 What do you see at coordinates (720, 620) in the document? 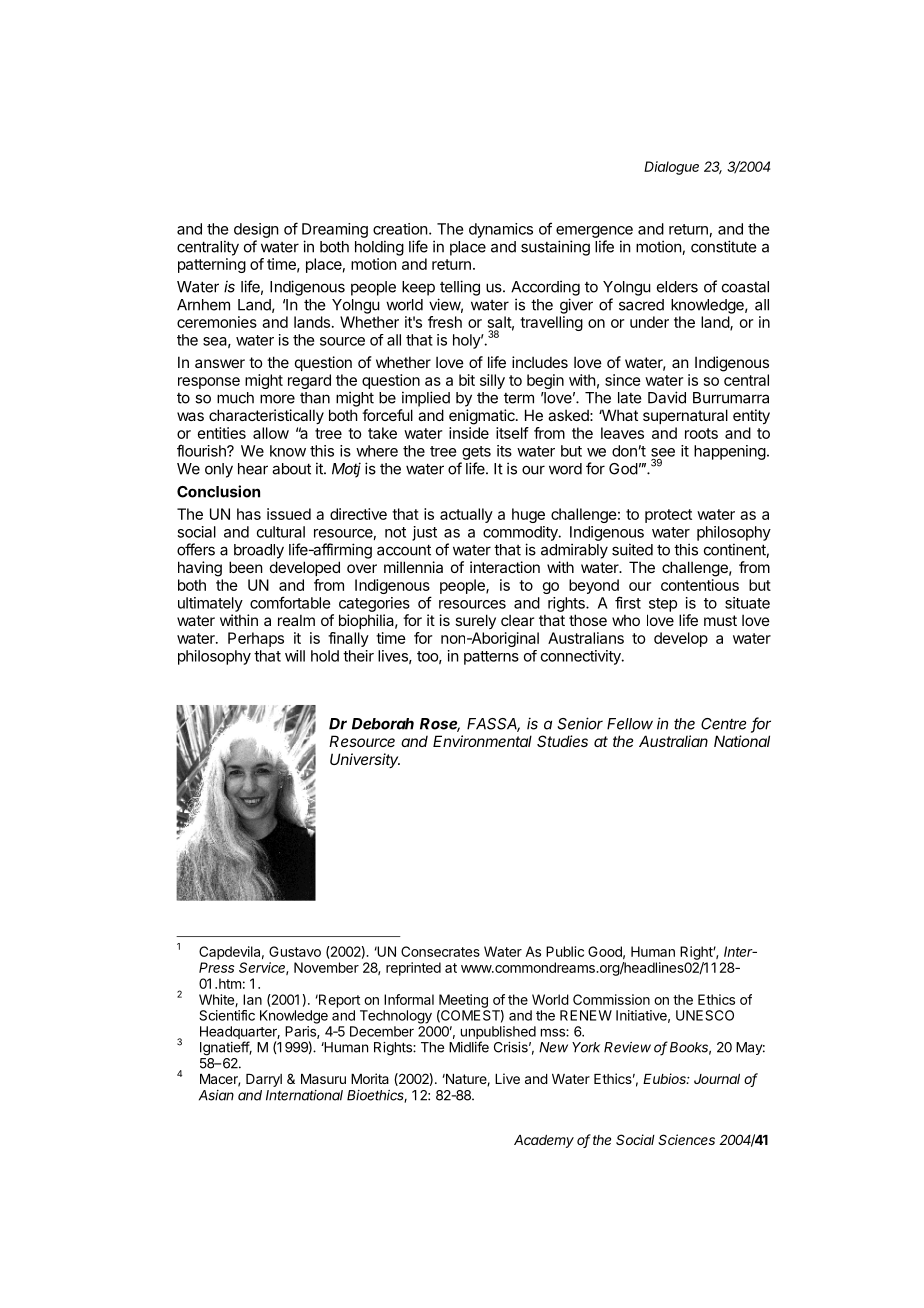
I see `must` at bounding box center [720, 620].
